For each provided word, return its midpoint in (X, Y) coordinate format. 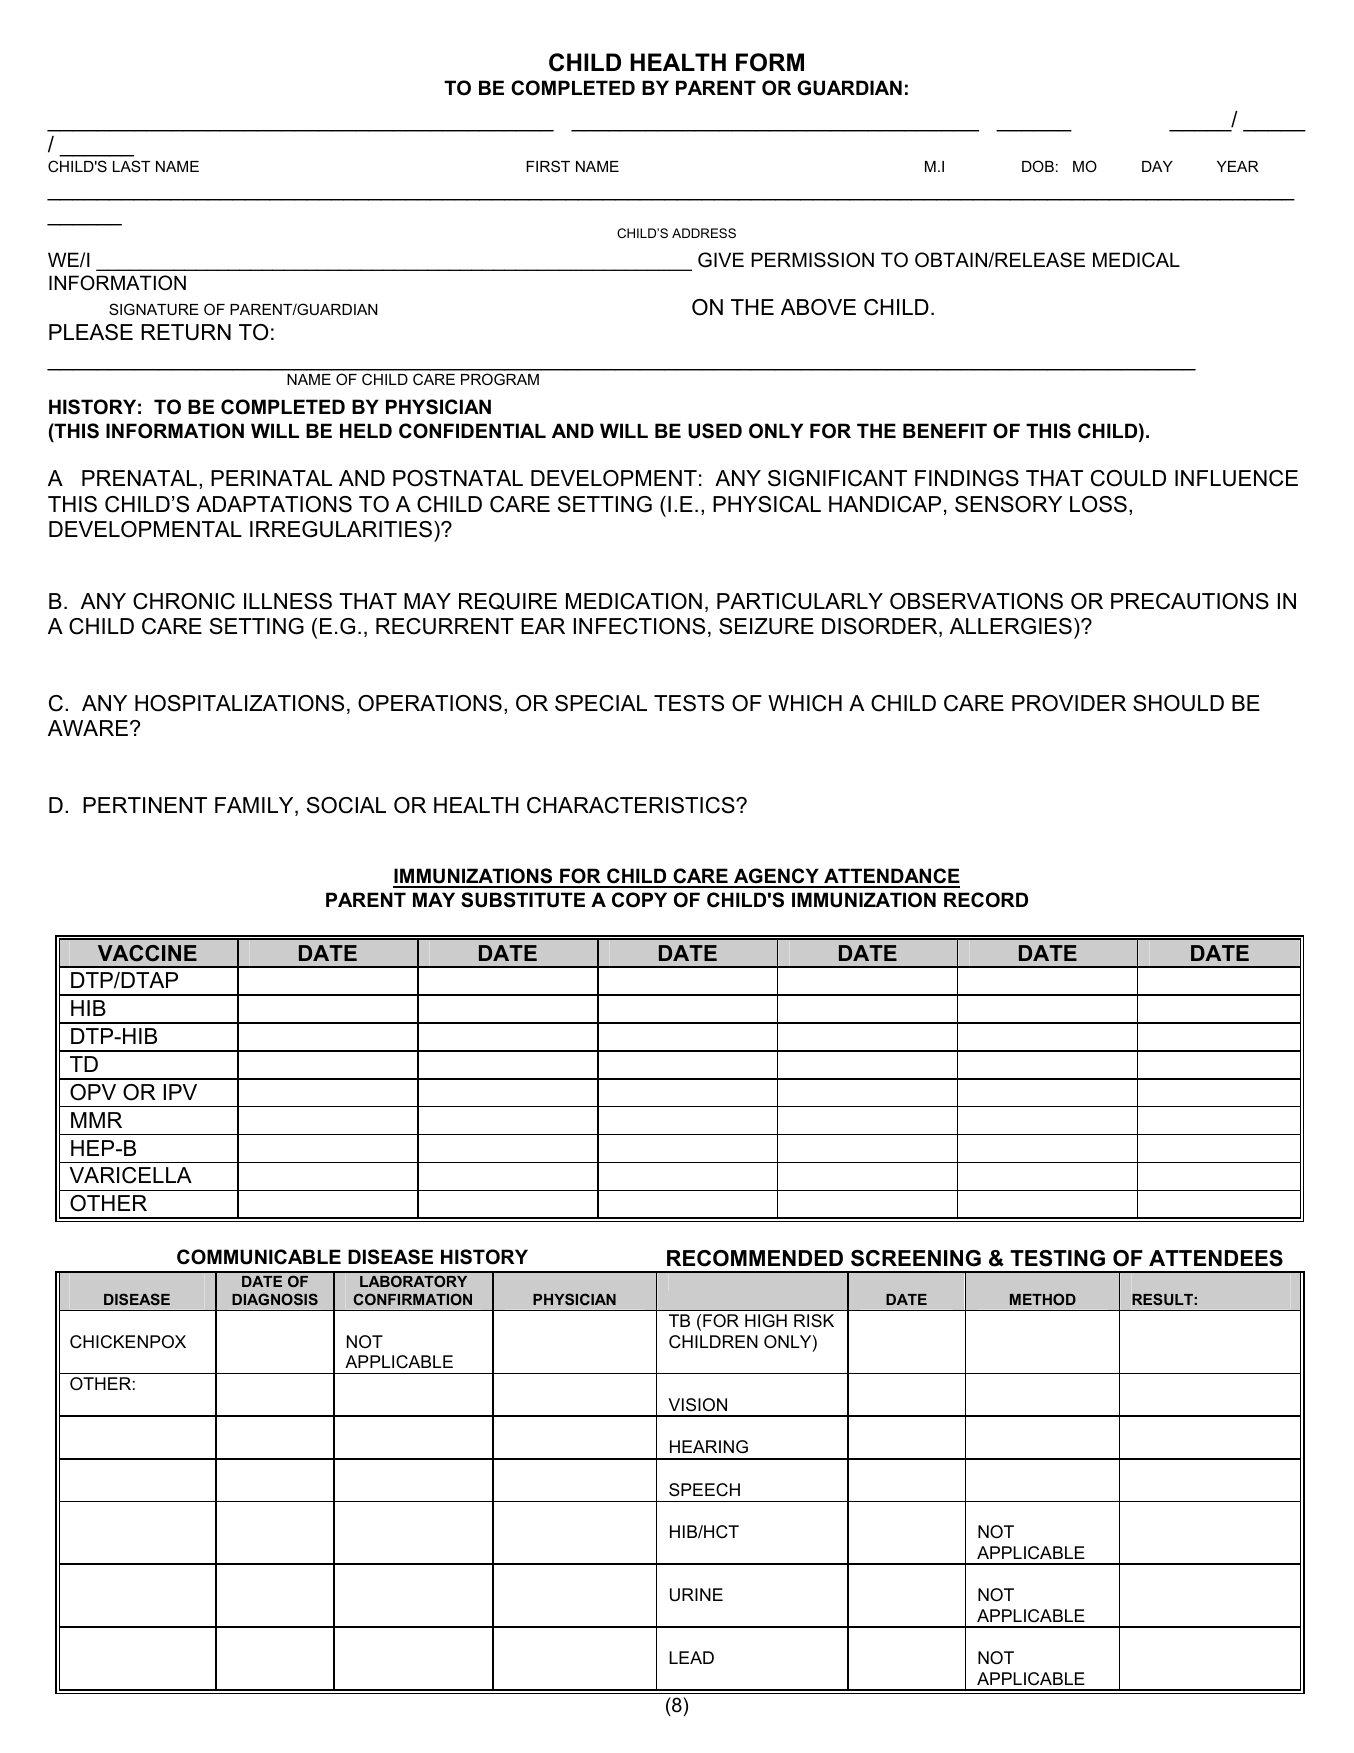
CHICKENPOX (128, 1342)
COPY (639, 900)
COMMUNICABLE (259, 1257)
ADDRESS (704, 233)
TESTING (1057, 1258)
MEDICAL (1136, 260)
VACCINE (147, 953)
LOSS (1098, 504)
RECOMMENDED (755, 1258)
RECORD (986, 900)
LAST (131, 166)
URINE (696, 1594)
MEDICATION (634, 601)
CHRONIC (184, 601)
